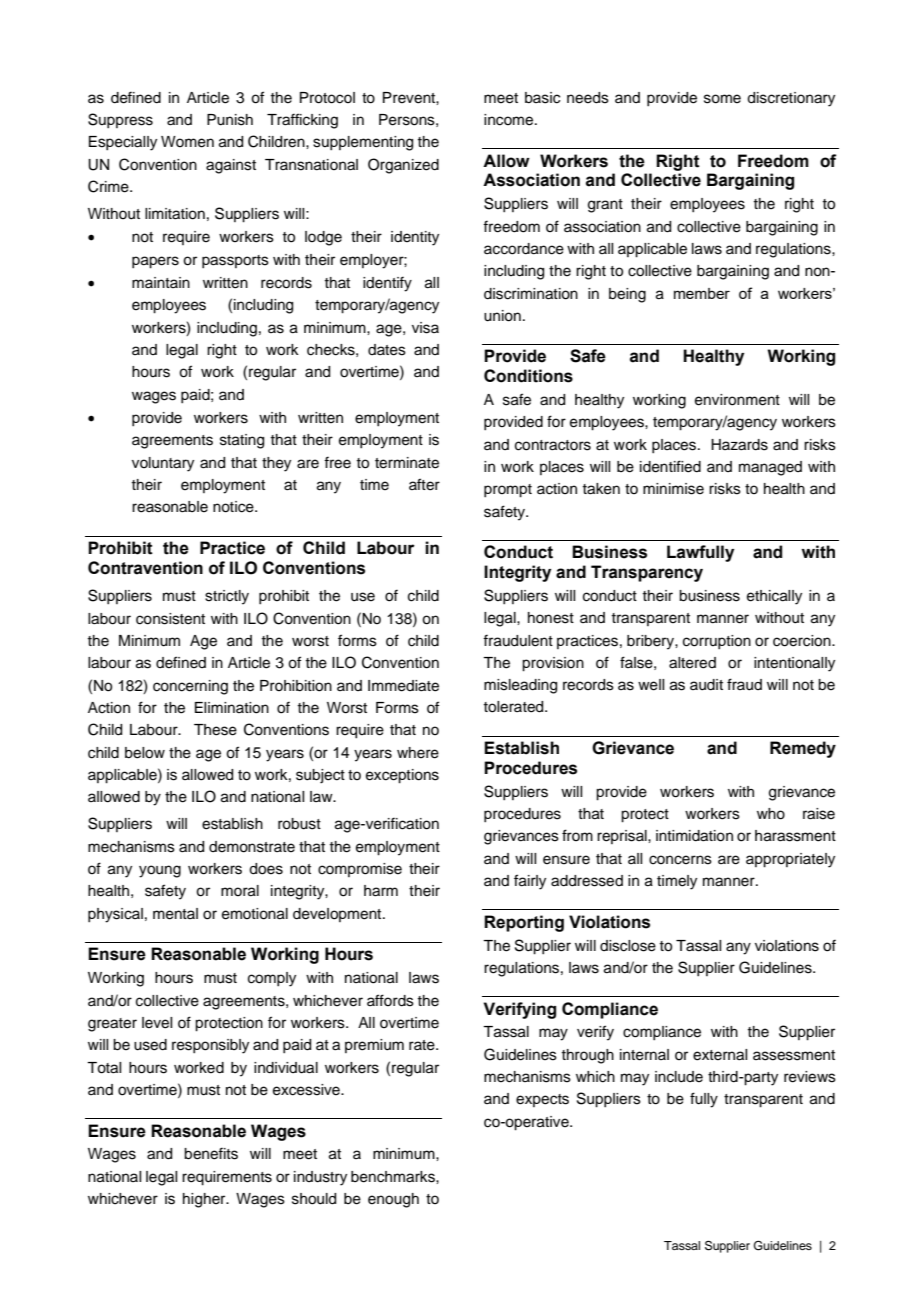  What do you see at coordinates (170, 619) in the screenshot?
I see `consistent` at bounding box center [170, 619].
